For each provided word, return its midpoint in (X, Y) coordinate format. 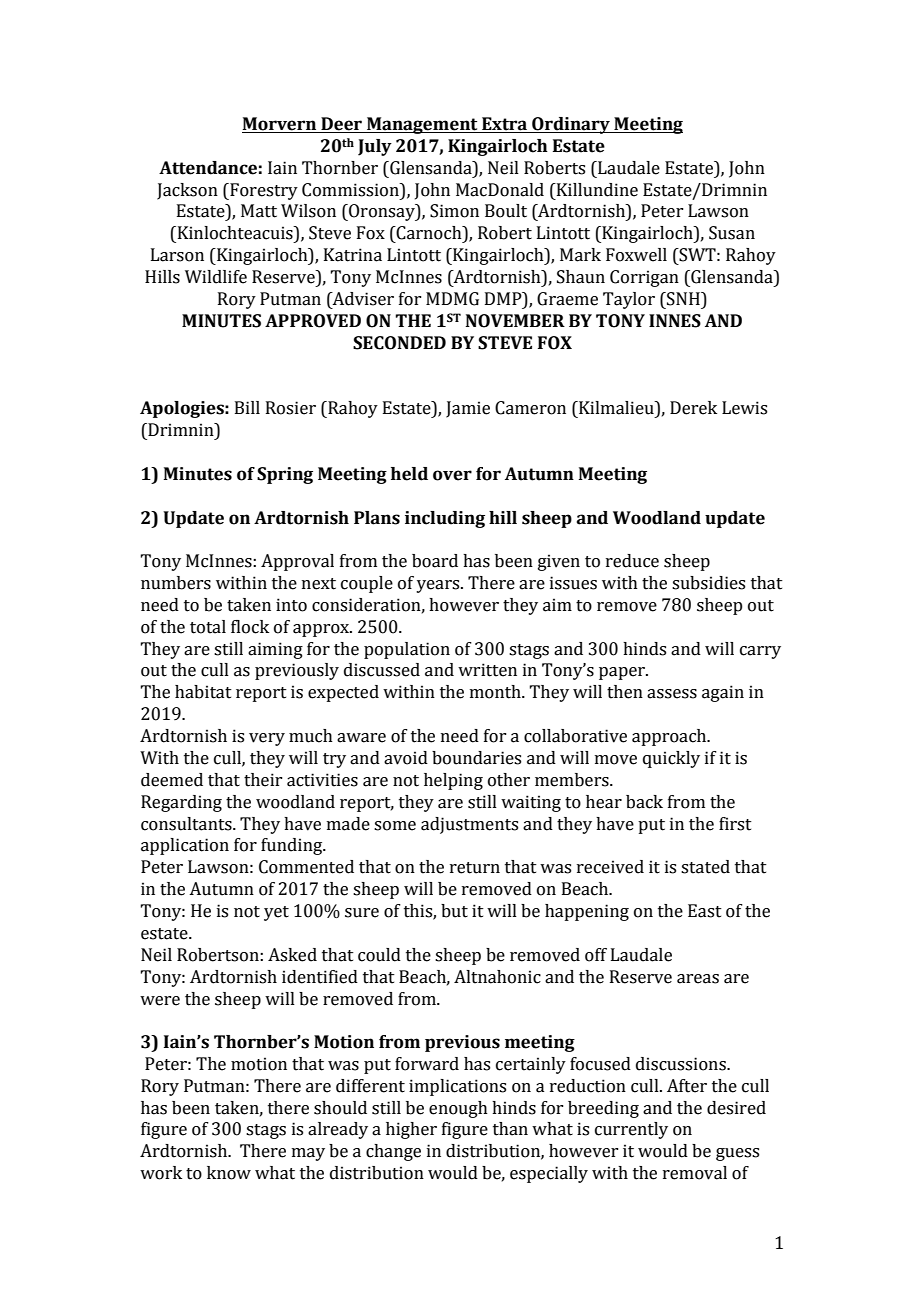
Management (422, 125)
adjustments (469, 825)
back (644, 802)
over (452, 475)
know (229, 1173)
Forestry (263, 191)
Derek (693, 408)
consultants (187, 824)
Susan (732, 233)
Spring (285, 475)
